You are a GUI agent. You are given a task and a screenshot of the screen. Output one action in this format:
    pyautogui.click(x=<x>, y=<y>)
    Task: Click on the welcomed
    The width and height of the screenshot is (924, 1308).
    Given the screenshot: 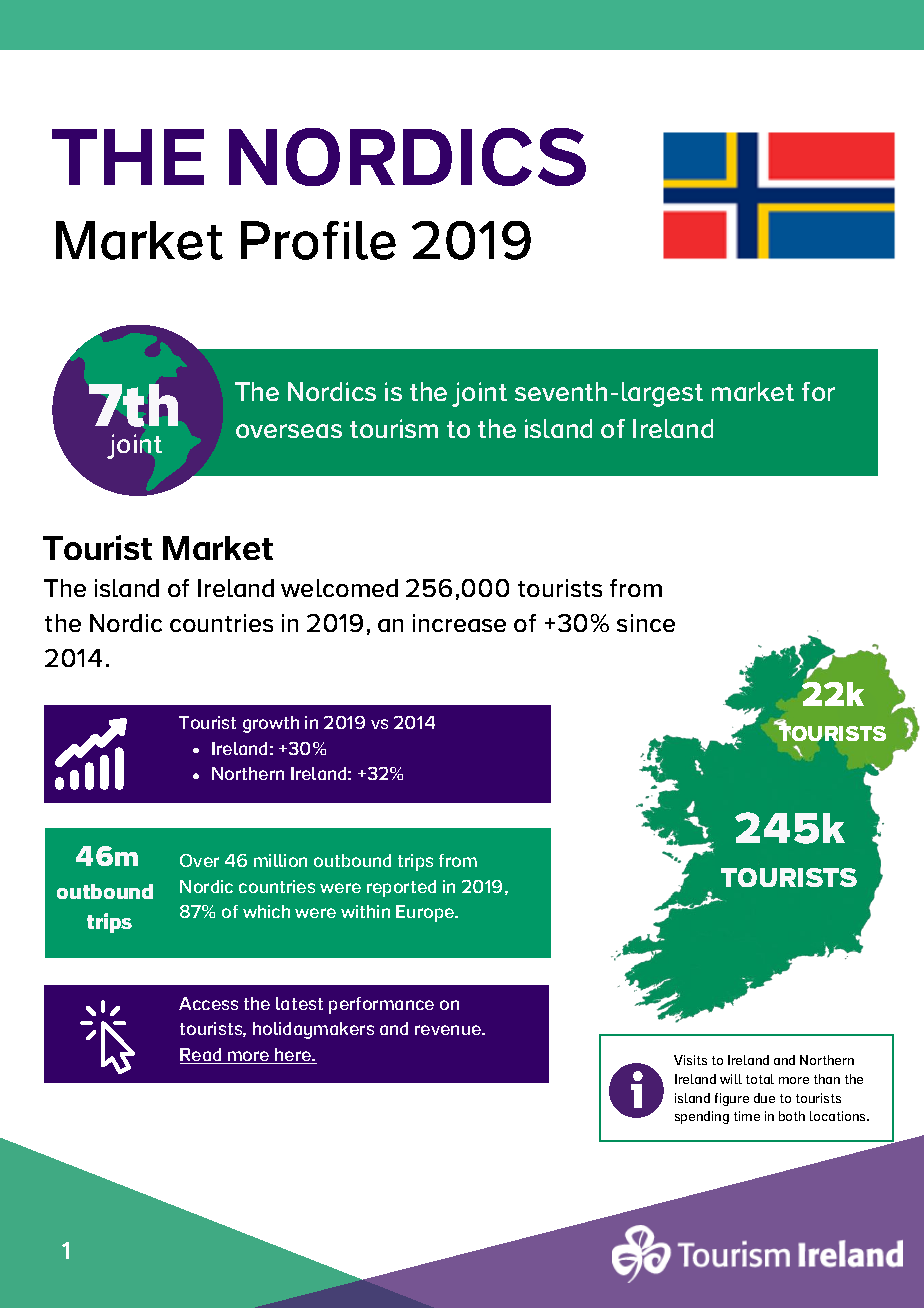 What is the action you would take?
    pyautogui.click(x=339, y=588)
